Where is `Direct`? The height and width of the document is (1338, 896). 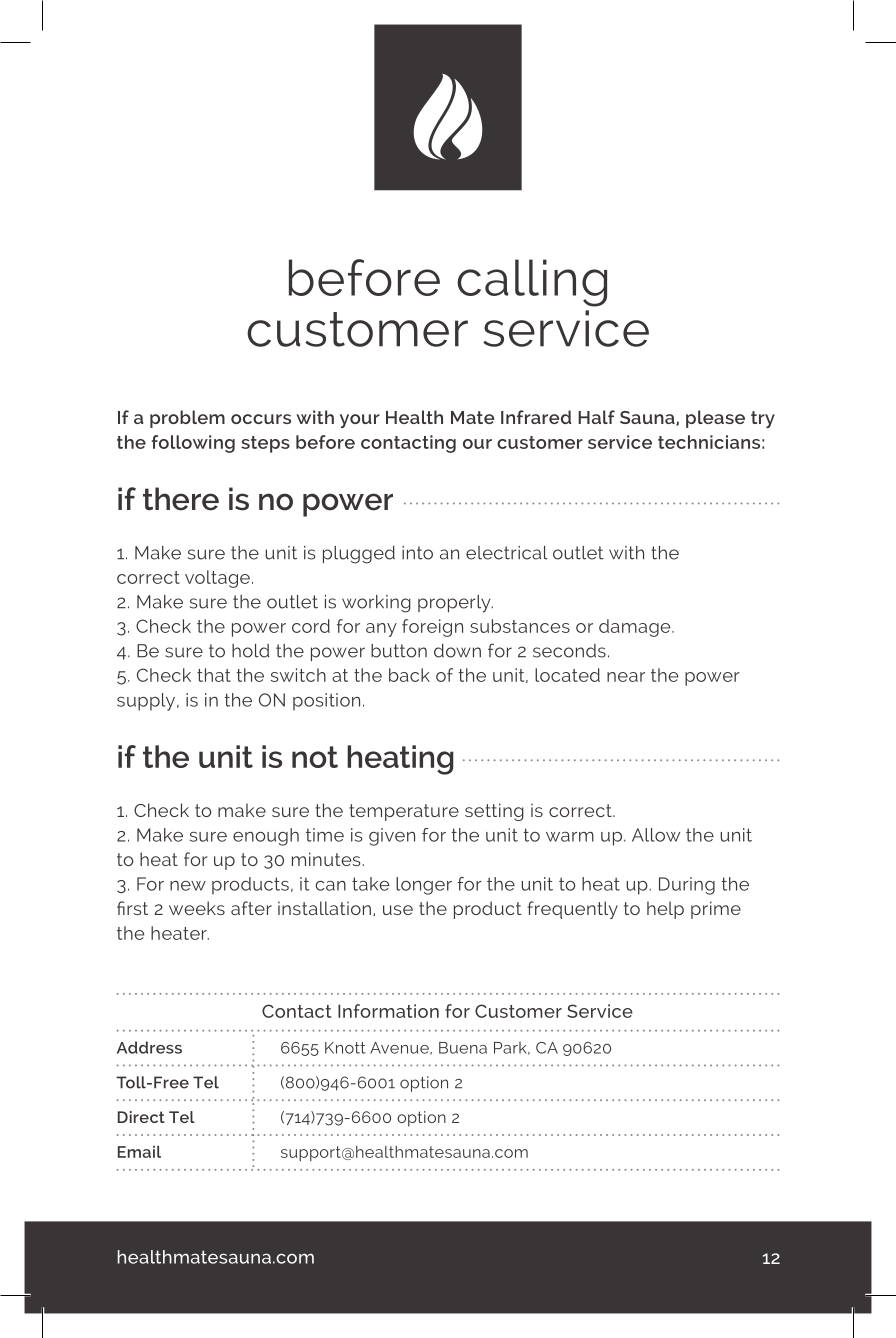
Direct is located at coordinates (141, 1117).
